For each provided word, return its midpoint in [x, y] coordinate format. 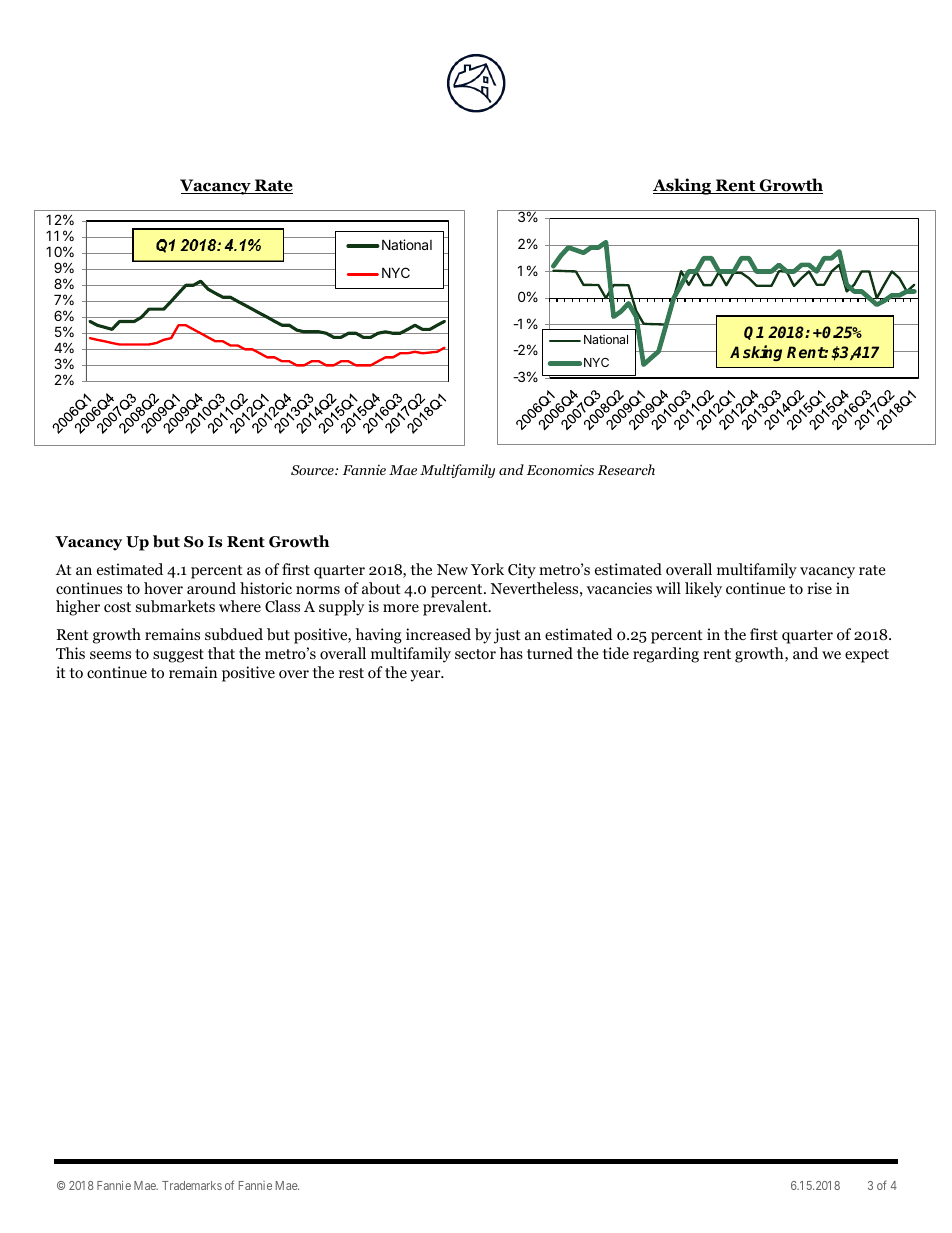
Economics [560, 469]
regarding [666, 655]
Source [313, 470]
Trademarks [192, 1185]
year [426, 676]
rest [351, 673]
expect [867, 656]
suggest [178, 656]
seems [110, 655]
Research [626, 469]
